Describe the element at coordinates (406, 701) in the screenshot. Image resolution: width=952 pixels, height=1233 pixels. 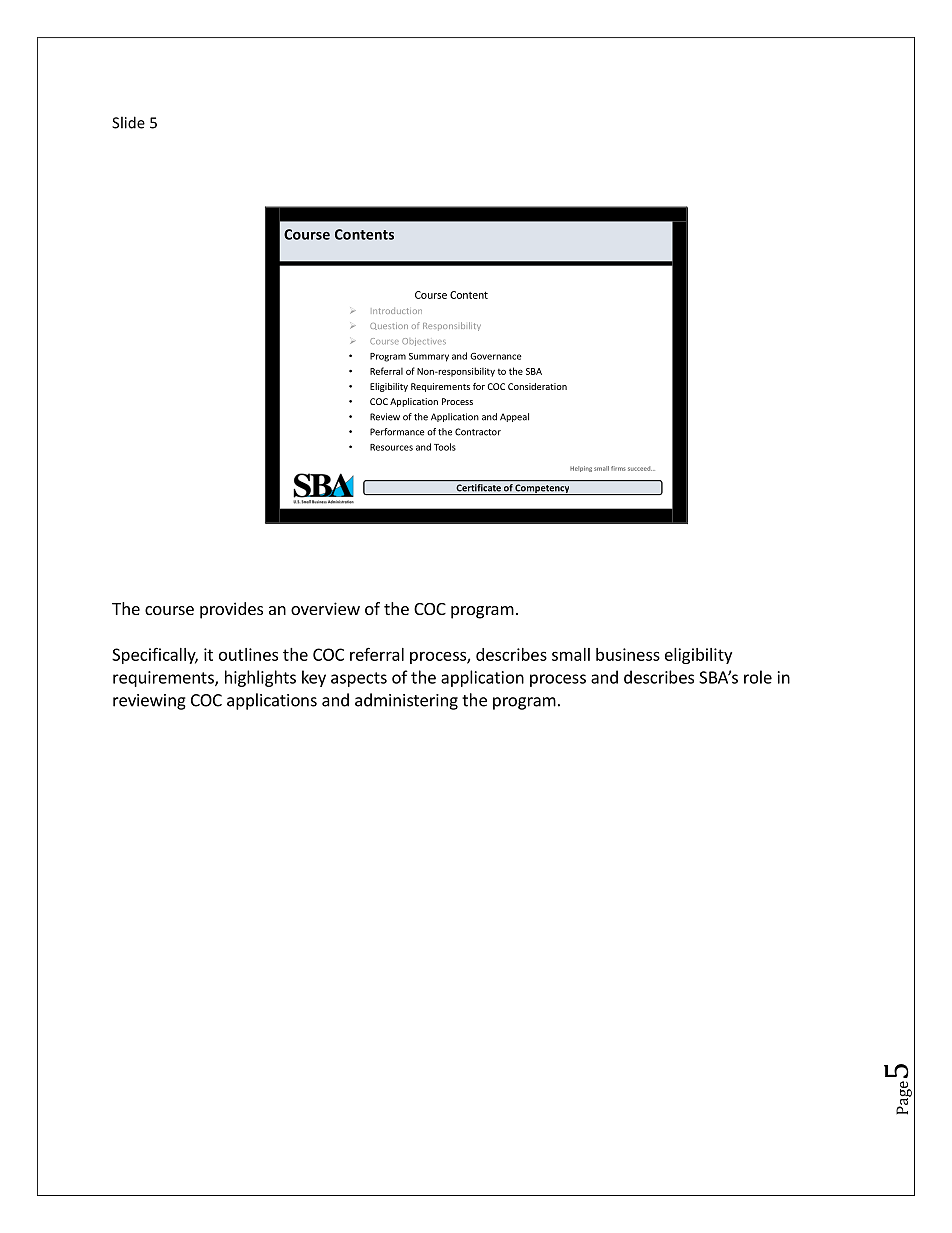
I see `administering` at that location.
